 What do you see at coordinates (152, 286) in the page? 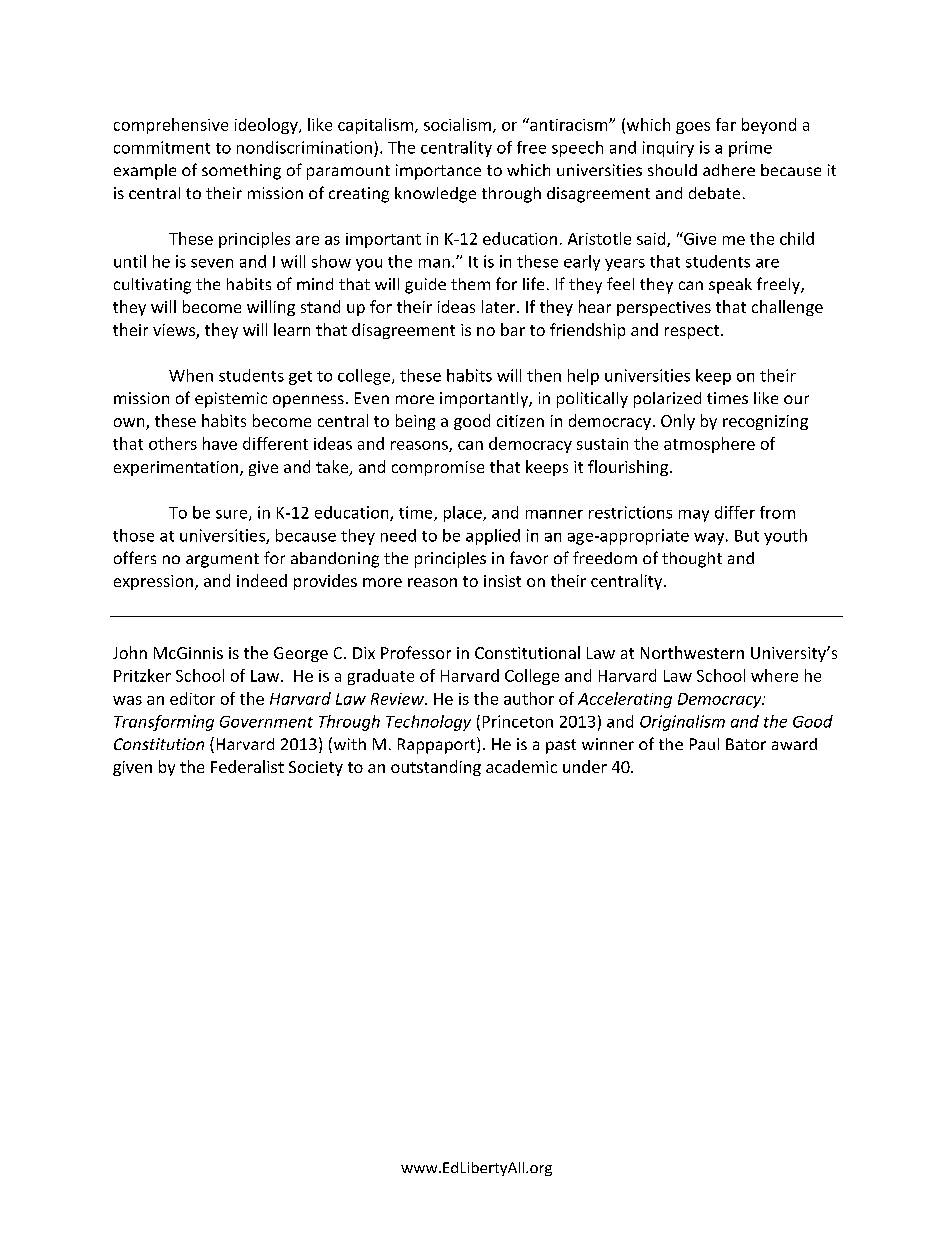
I see `cultivating` at bounding box center [152, 286].
